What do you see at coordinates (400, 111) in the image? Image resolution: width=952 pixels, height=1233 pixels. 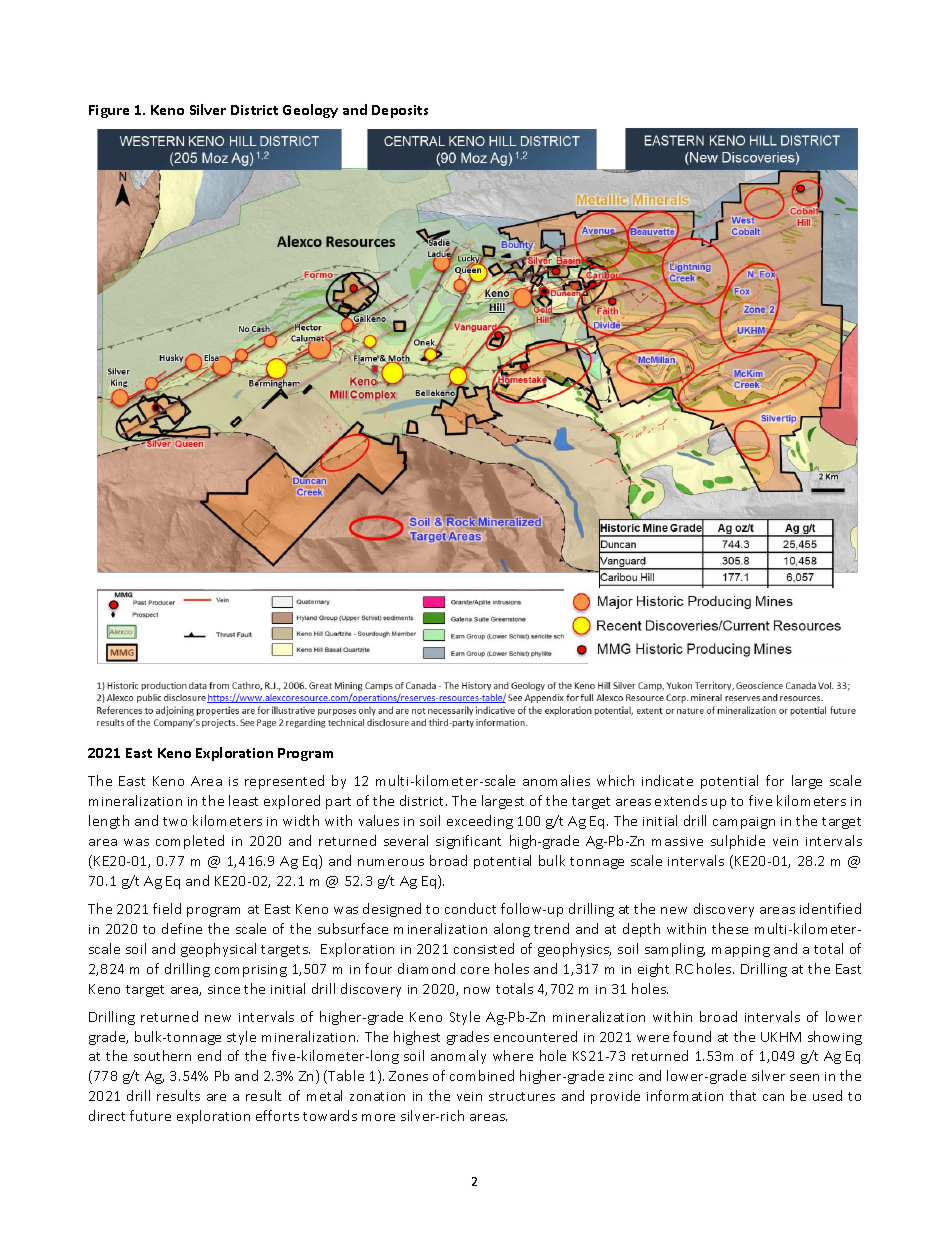 I see `Deposits` at bounding box center [400, 111].
